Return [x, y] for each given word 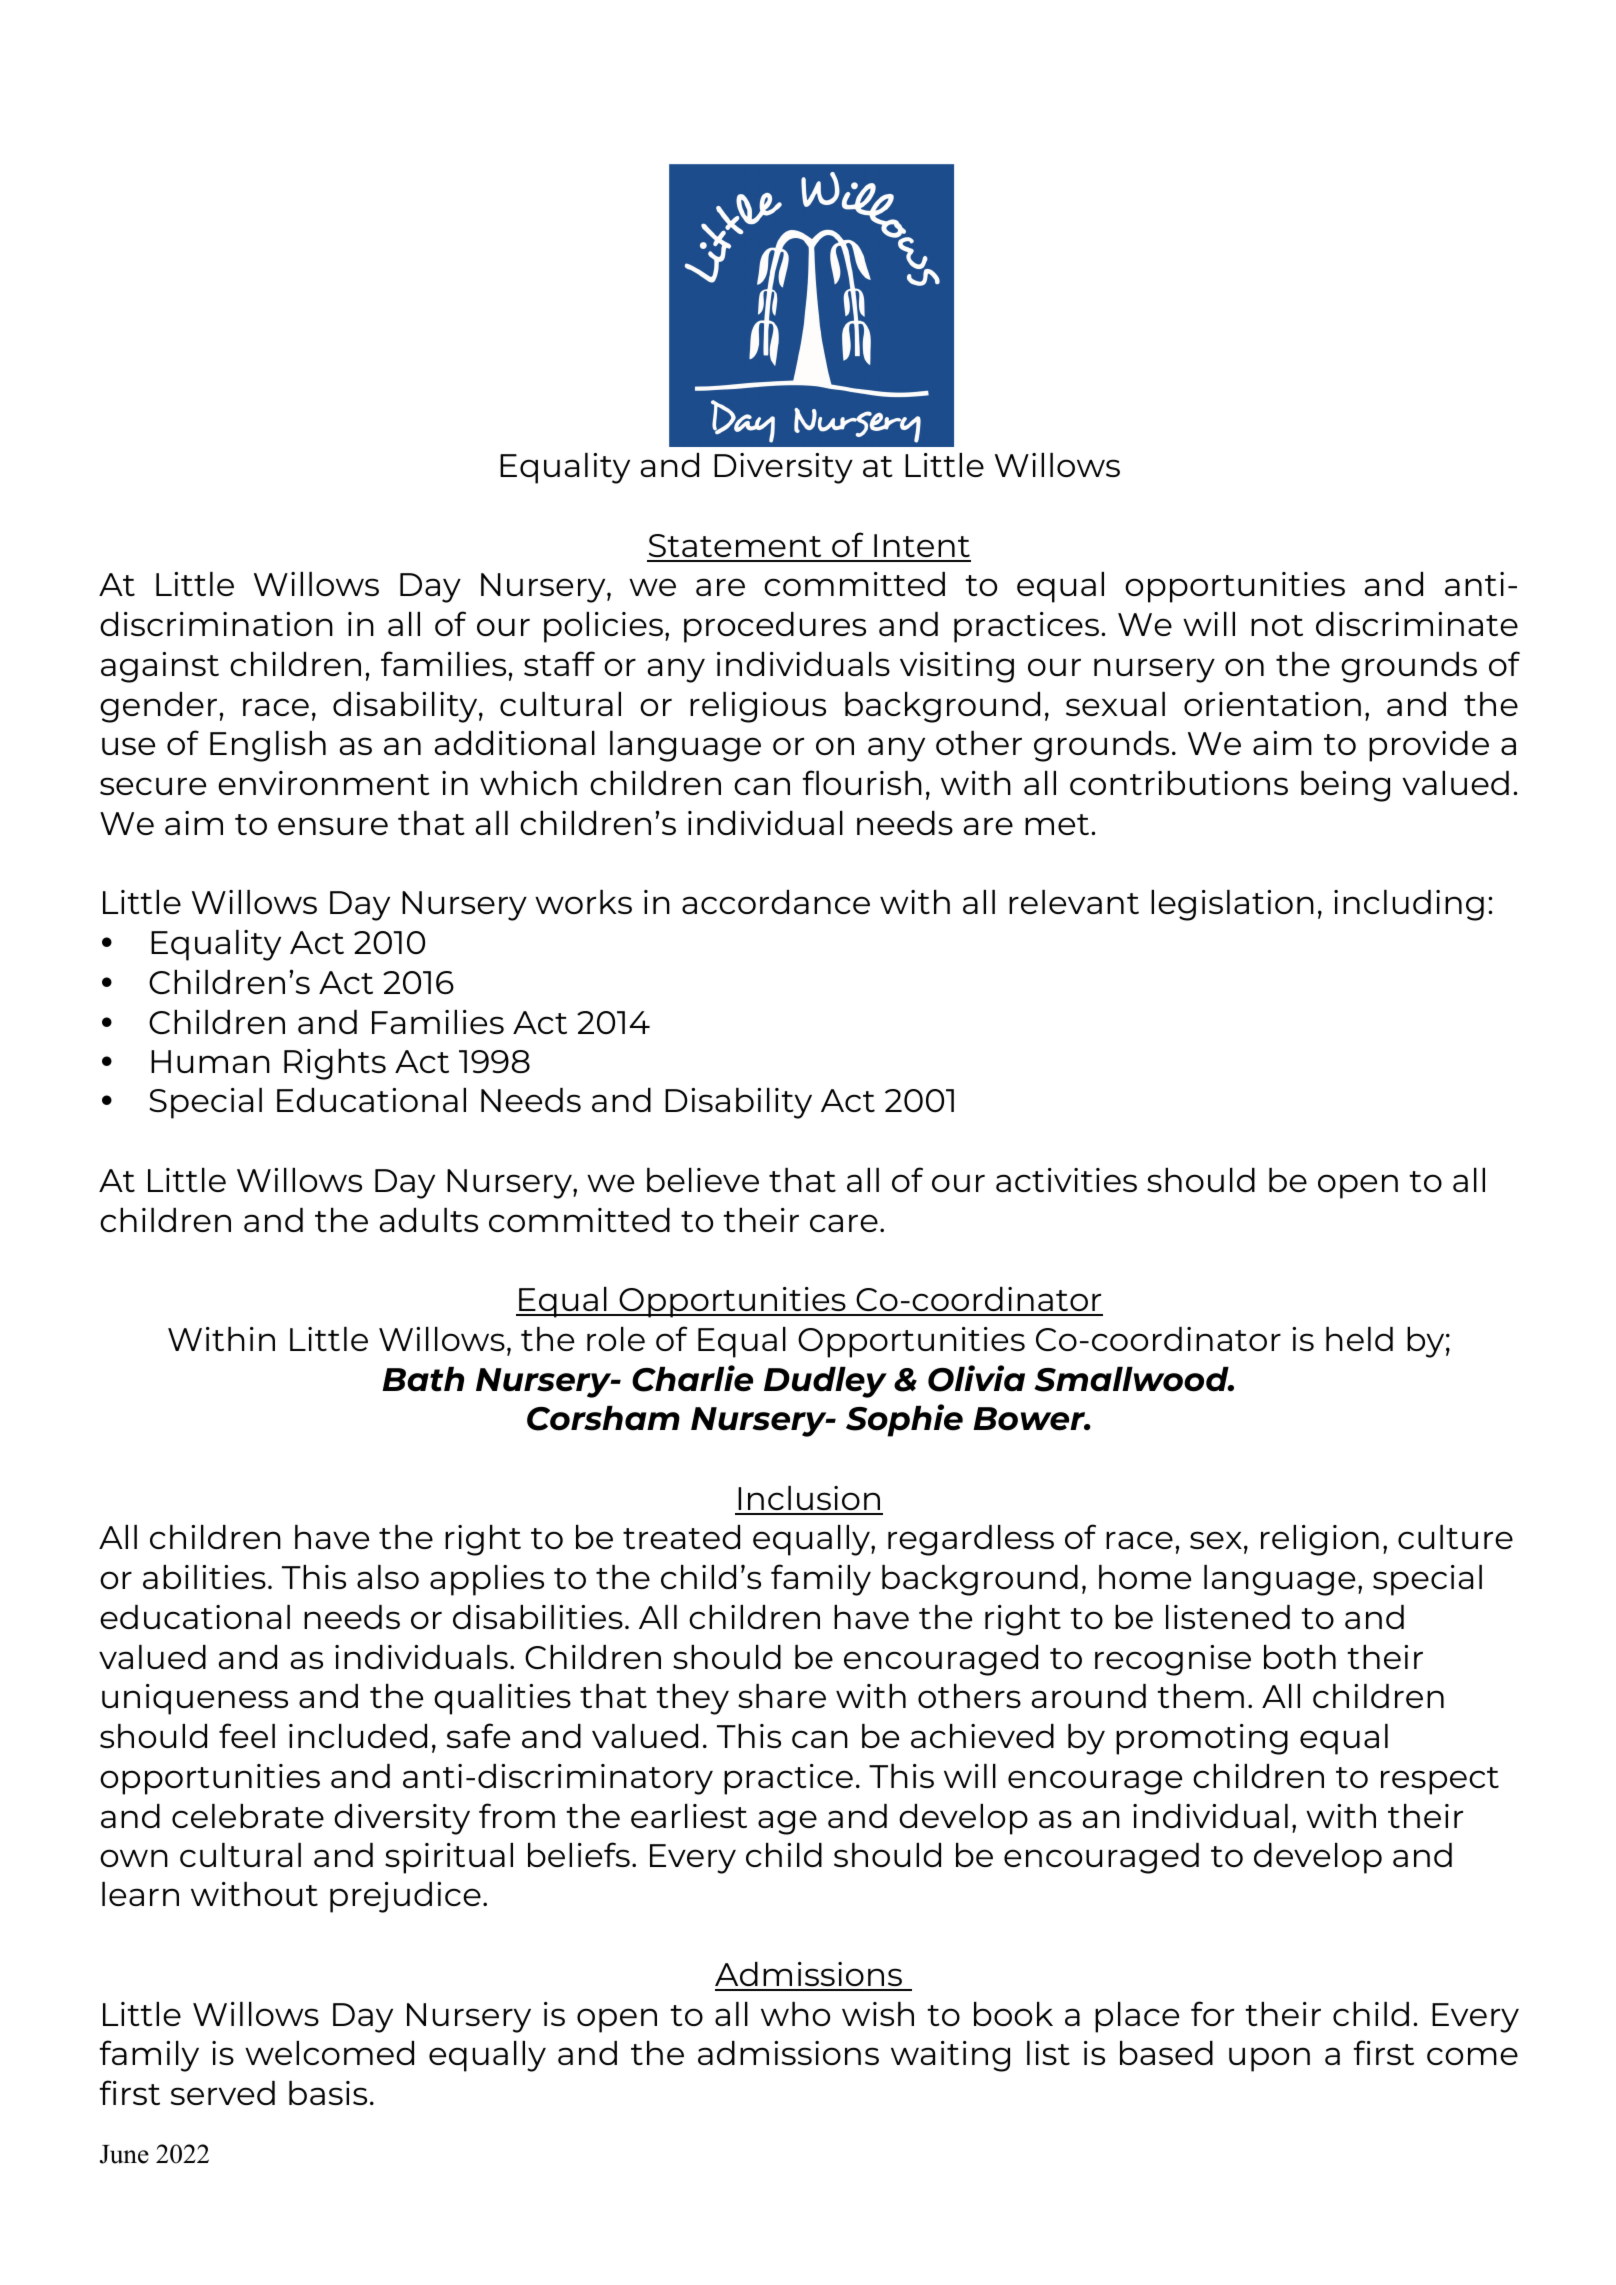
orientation [1272, 704]
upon [1269, 2059]
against [160, 667]
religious [758, 707]
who [795, 2014]
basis [328, 2093]
